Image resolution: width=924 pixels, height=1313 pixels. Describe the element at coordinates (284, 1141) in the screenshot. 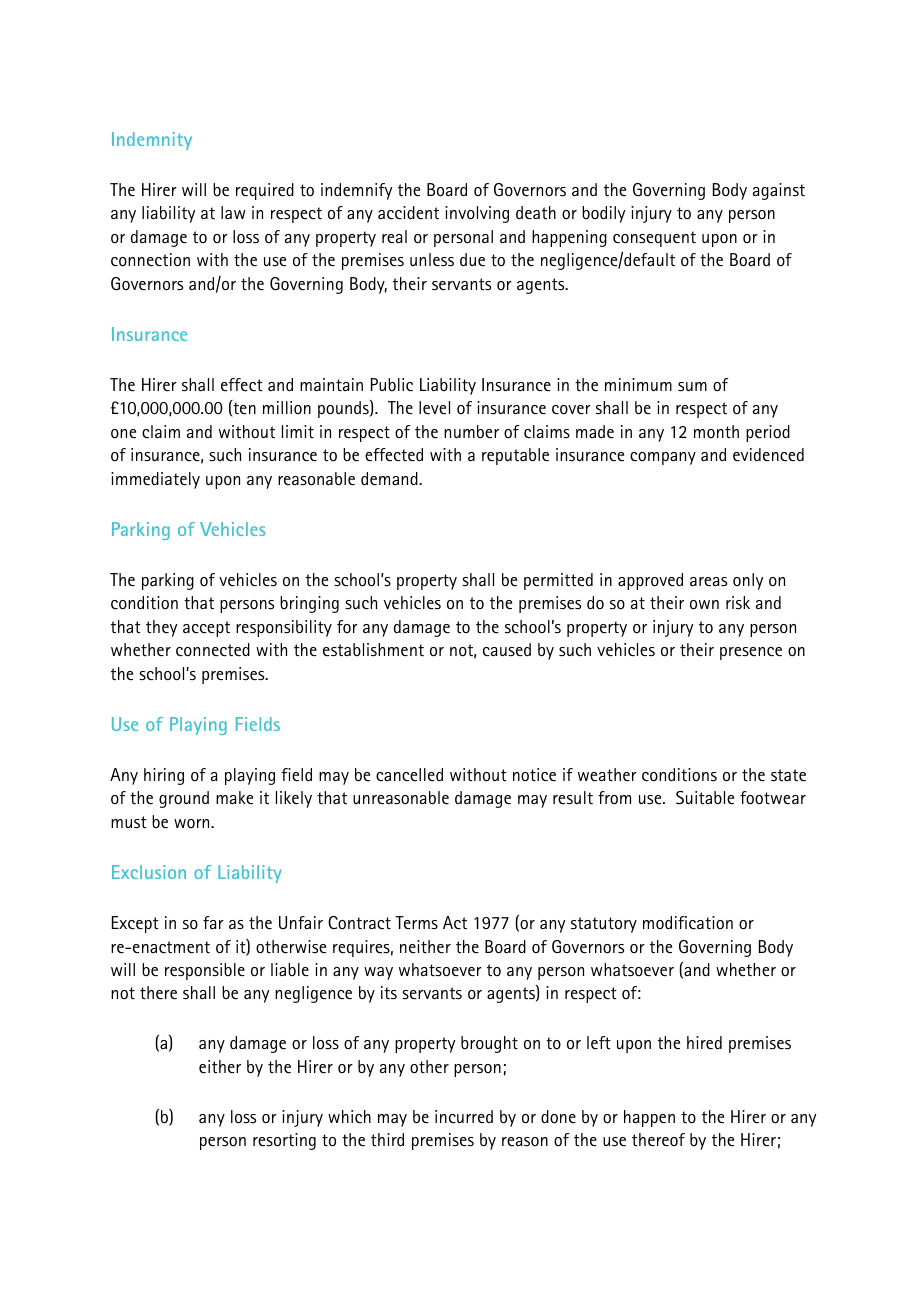

I see `resorting` at that location.
